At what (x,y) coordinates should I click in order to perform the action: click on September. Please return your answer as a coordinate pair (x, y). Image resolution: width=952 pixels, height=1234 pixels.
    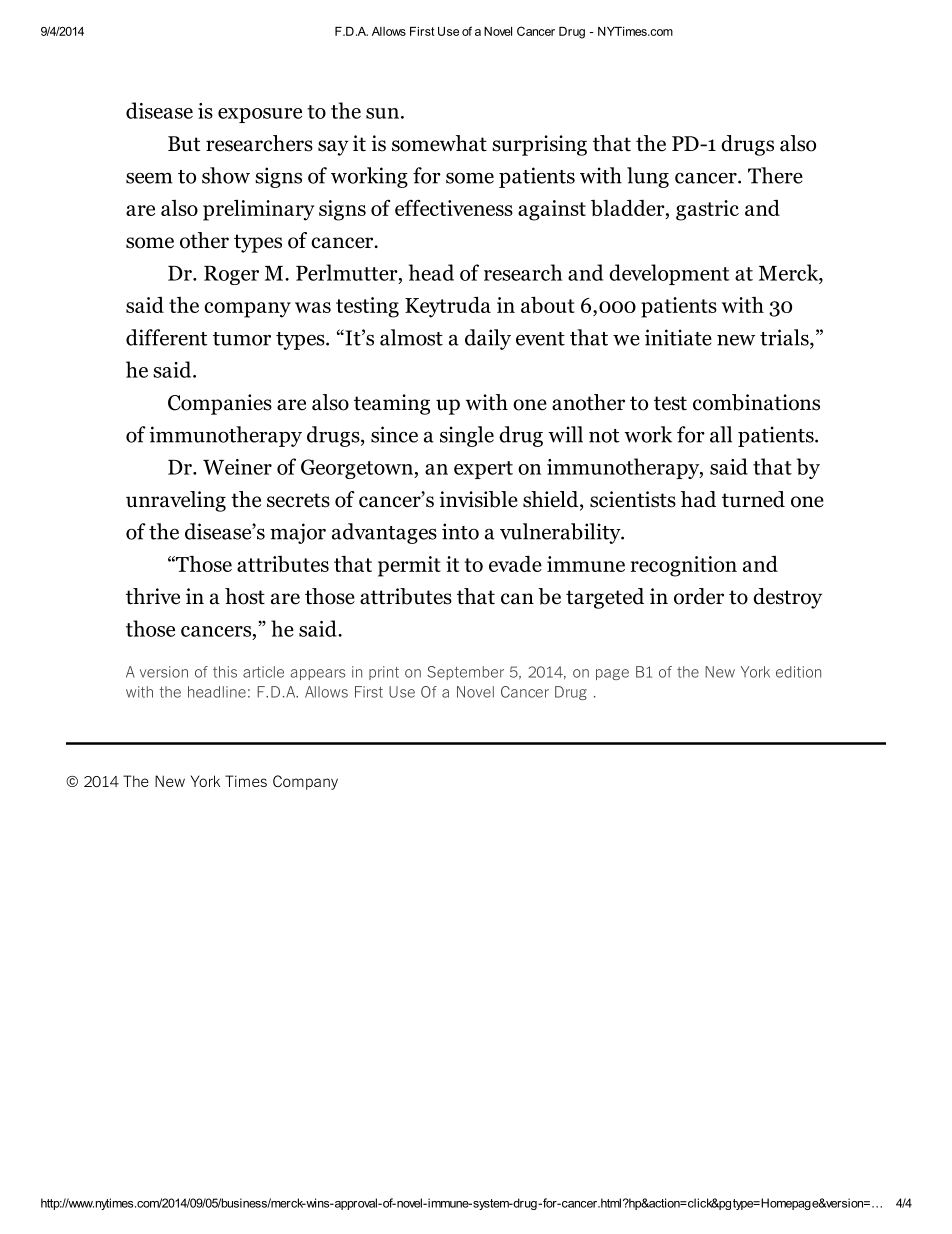
    Looking at the image, I should click on (465, 673).
